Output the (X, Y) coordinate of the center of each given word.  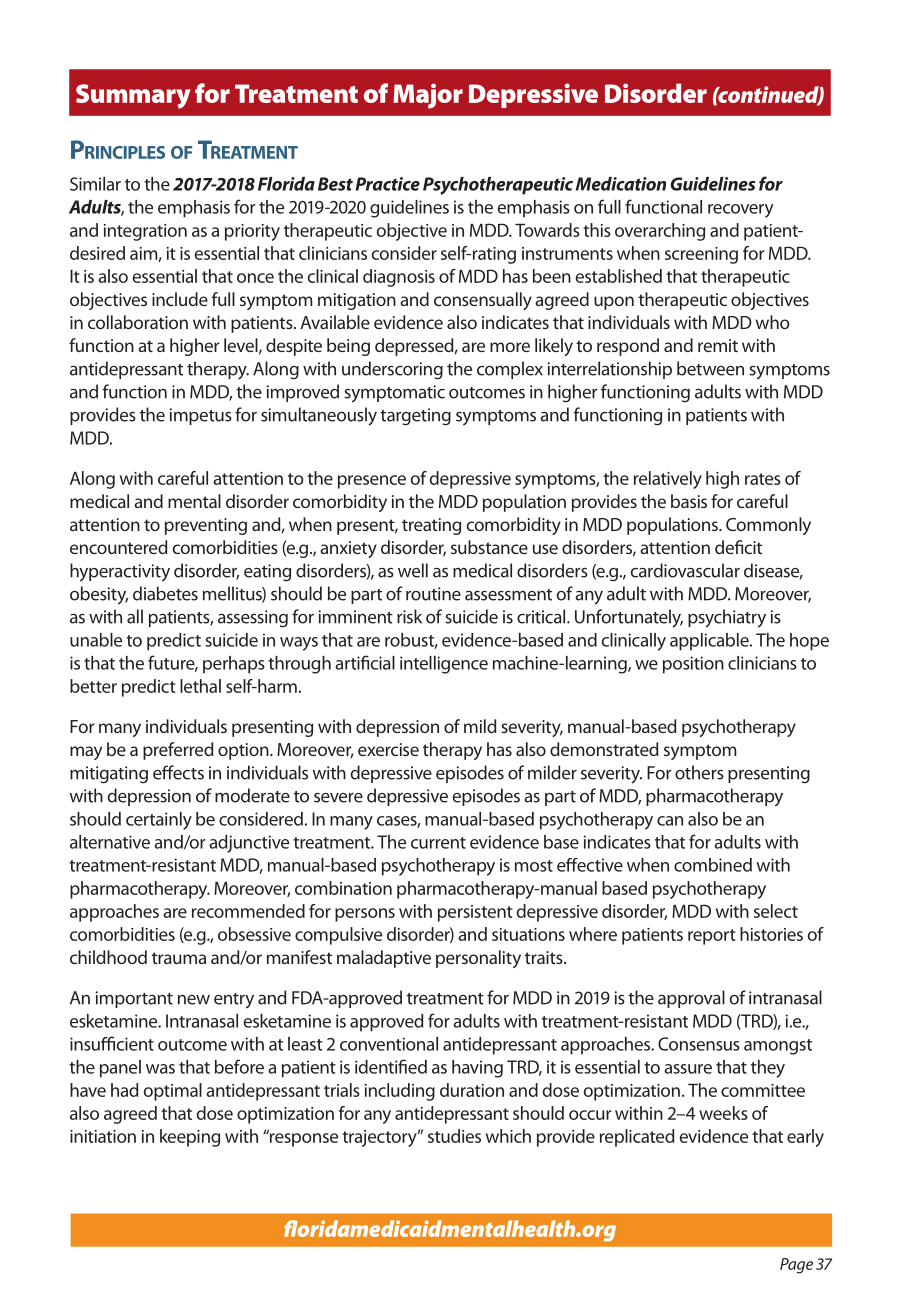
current (438, 843)
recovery (740, 211)
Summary (133, 96)
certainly (159, 821)
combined (713, 865)
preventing (206, 526)
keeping (190, 1138)
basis (689, 501)
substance (489, 547)
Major (428, 96)
